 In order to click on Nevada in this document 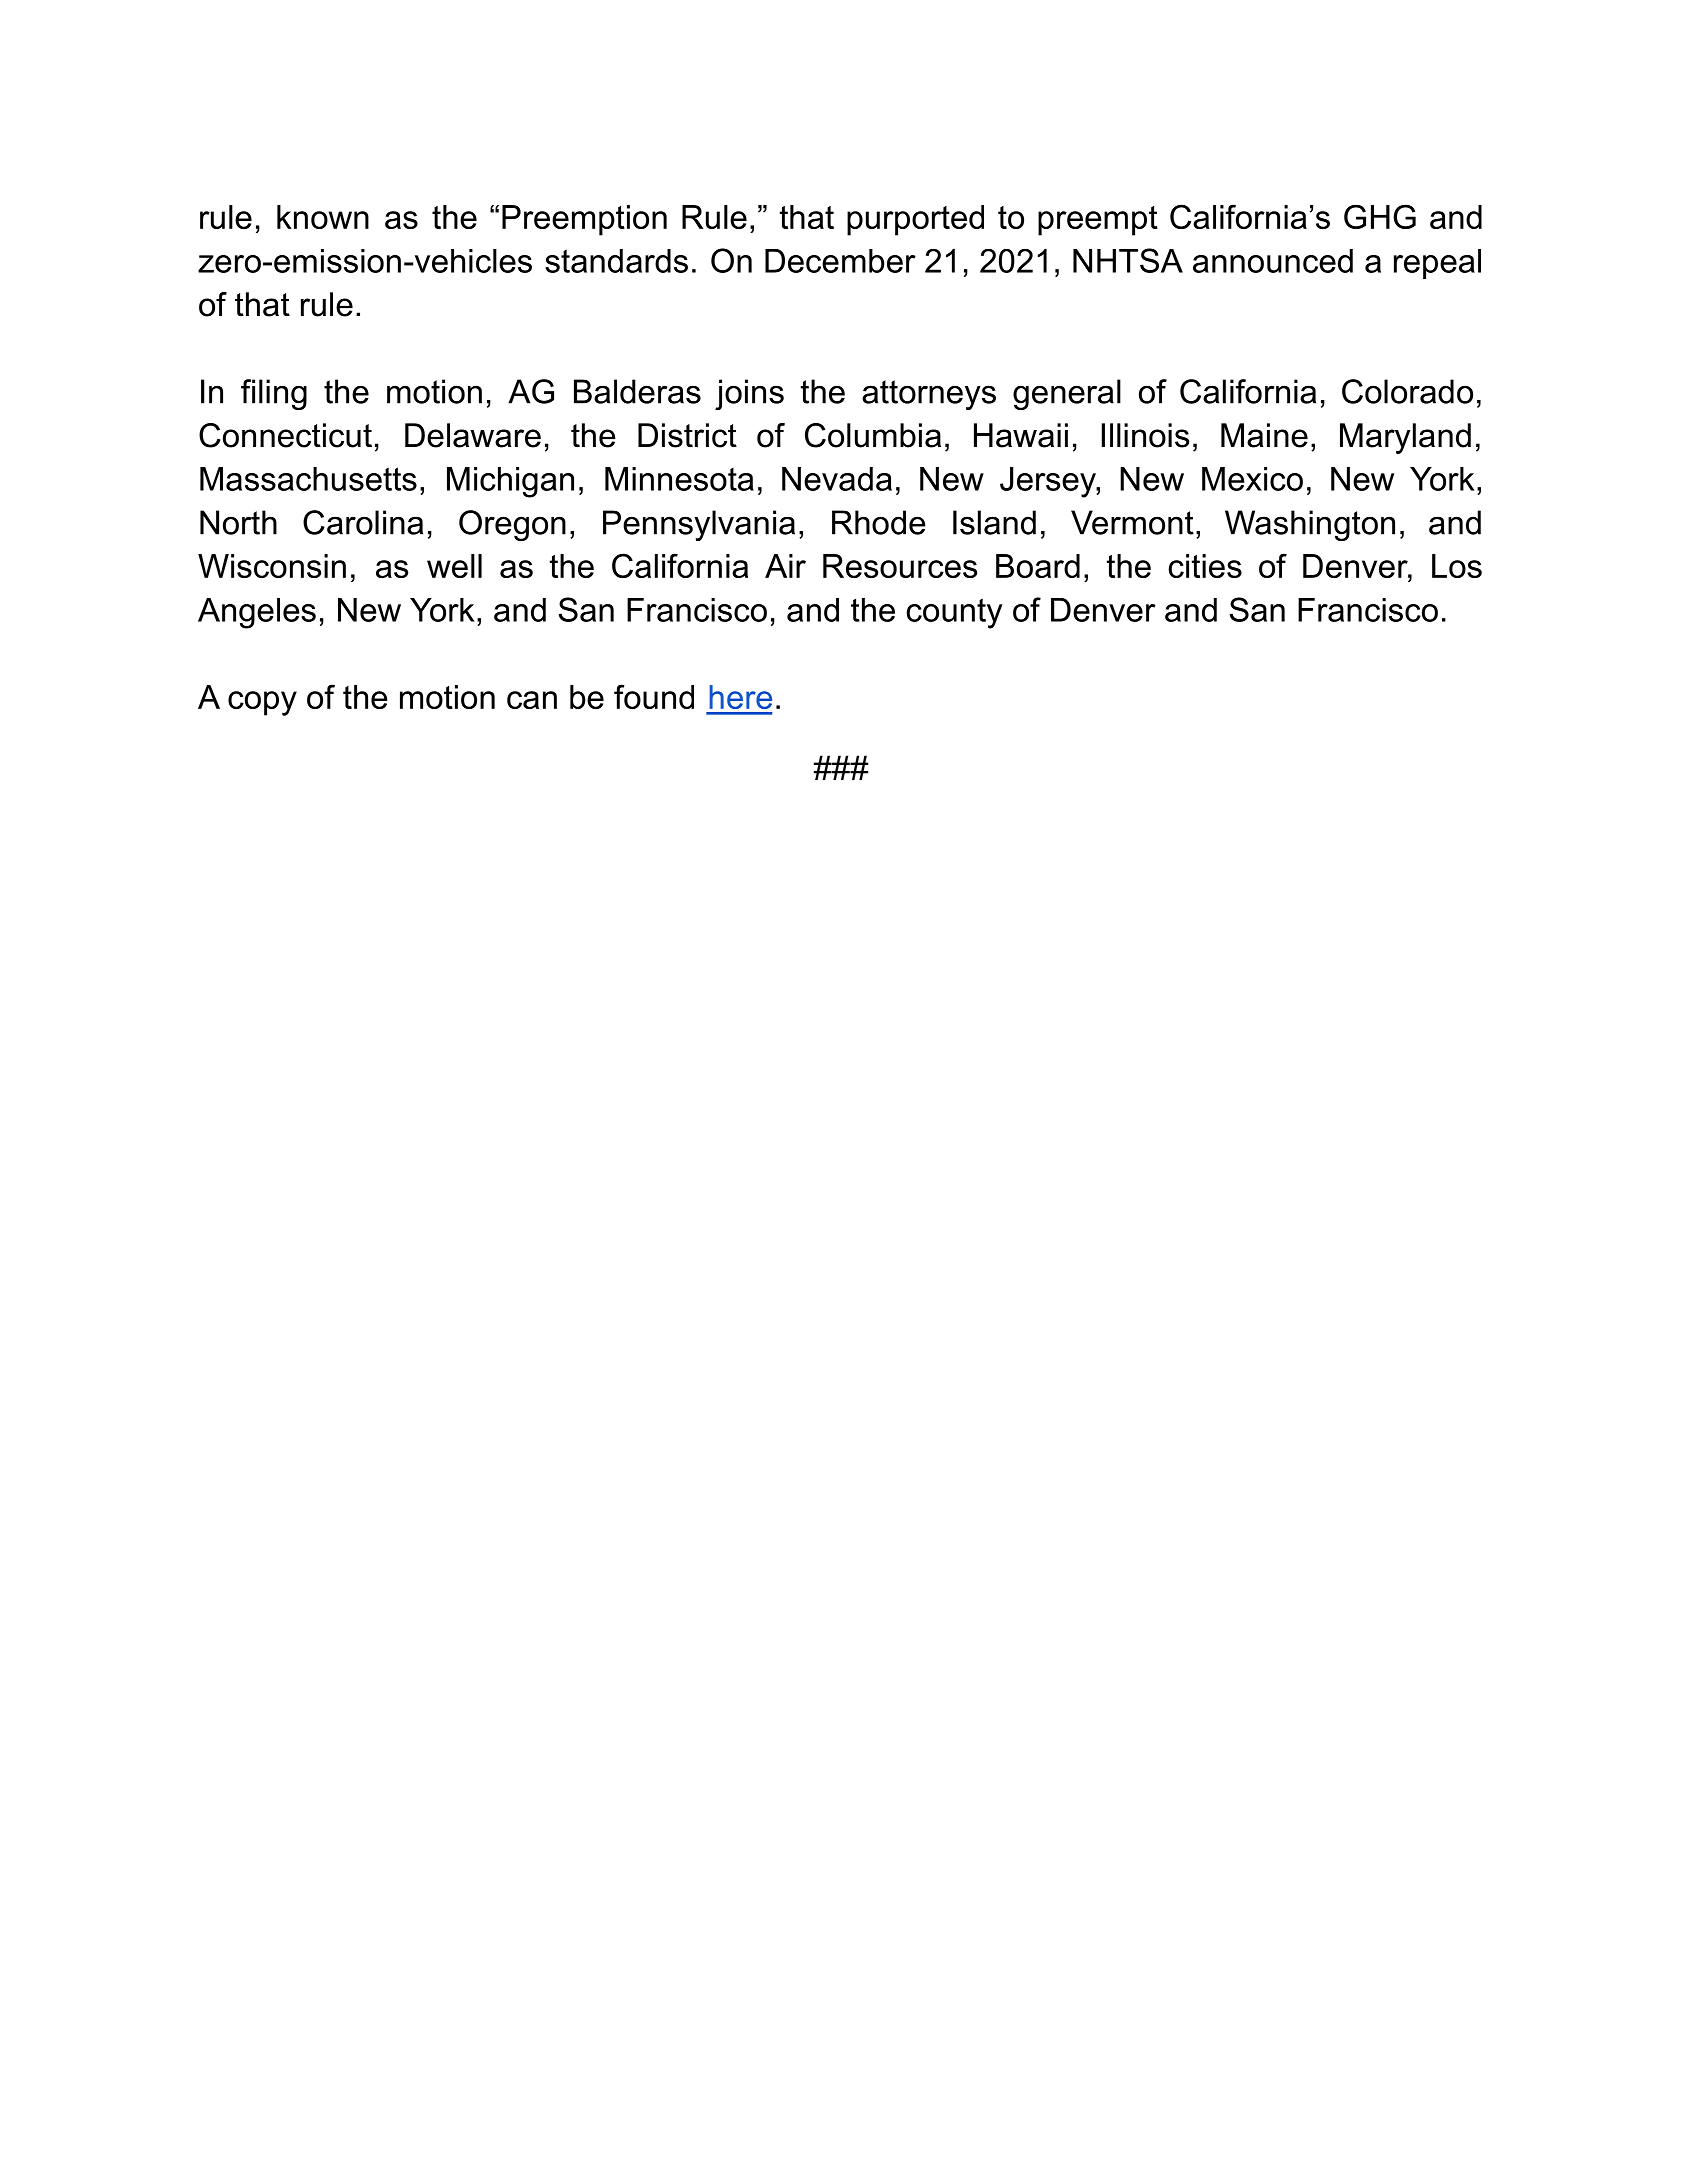, I will do `click(837, 479)`.
